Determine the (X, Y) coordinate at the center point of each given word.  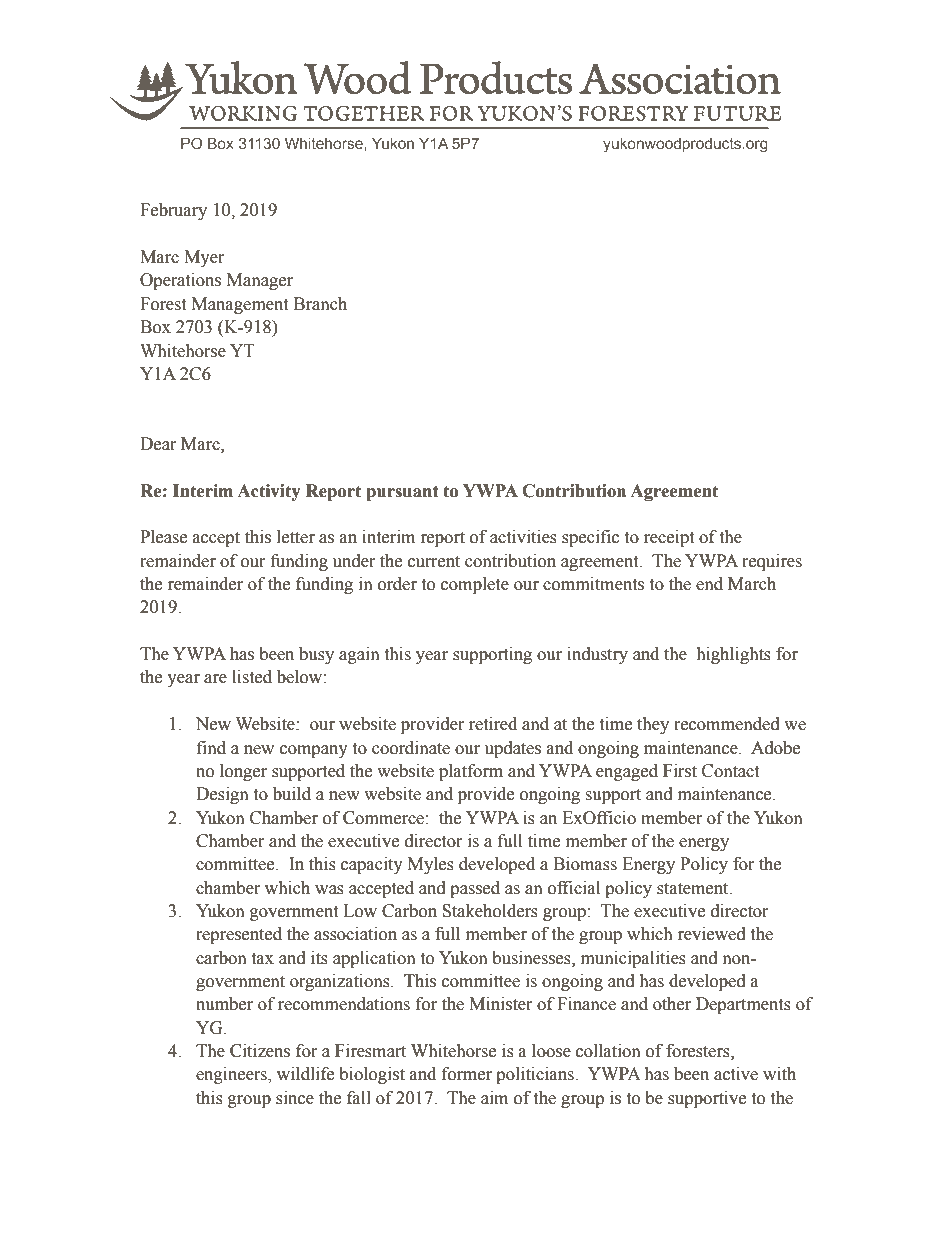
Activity (269, 492)
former (467, 1074)
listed (252, 677)
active (736, 1074)
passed (475, 889)
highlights (733, 655)
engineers (232, 1075)
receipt (669, 538)
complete (475, 585)
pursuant (402, 493)
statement (694, 889)
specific (590, 538)
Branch (320, 304)
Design (222, 795)
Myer (204, 258)
